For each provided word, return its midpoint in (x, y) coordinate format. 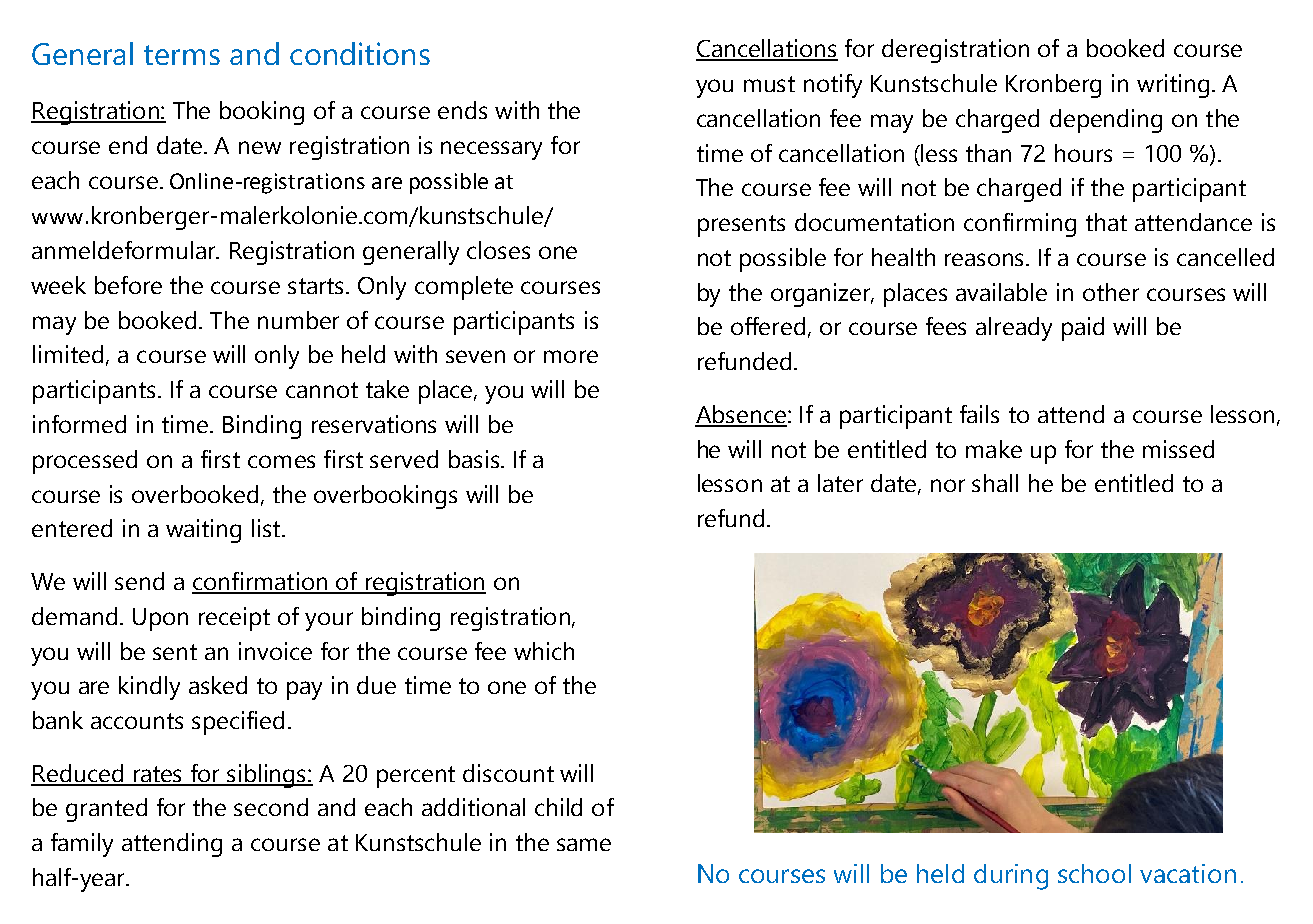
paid (1083, 329)
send (139, 581)
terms (182, 55)
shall (995, 483)
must (769, 84)
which (544, 651)
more (571, 356)
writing (1173, 86)
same (584, 844)
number (298, 320)
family (82, 845)
